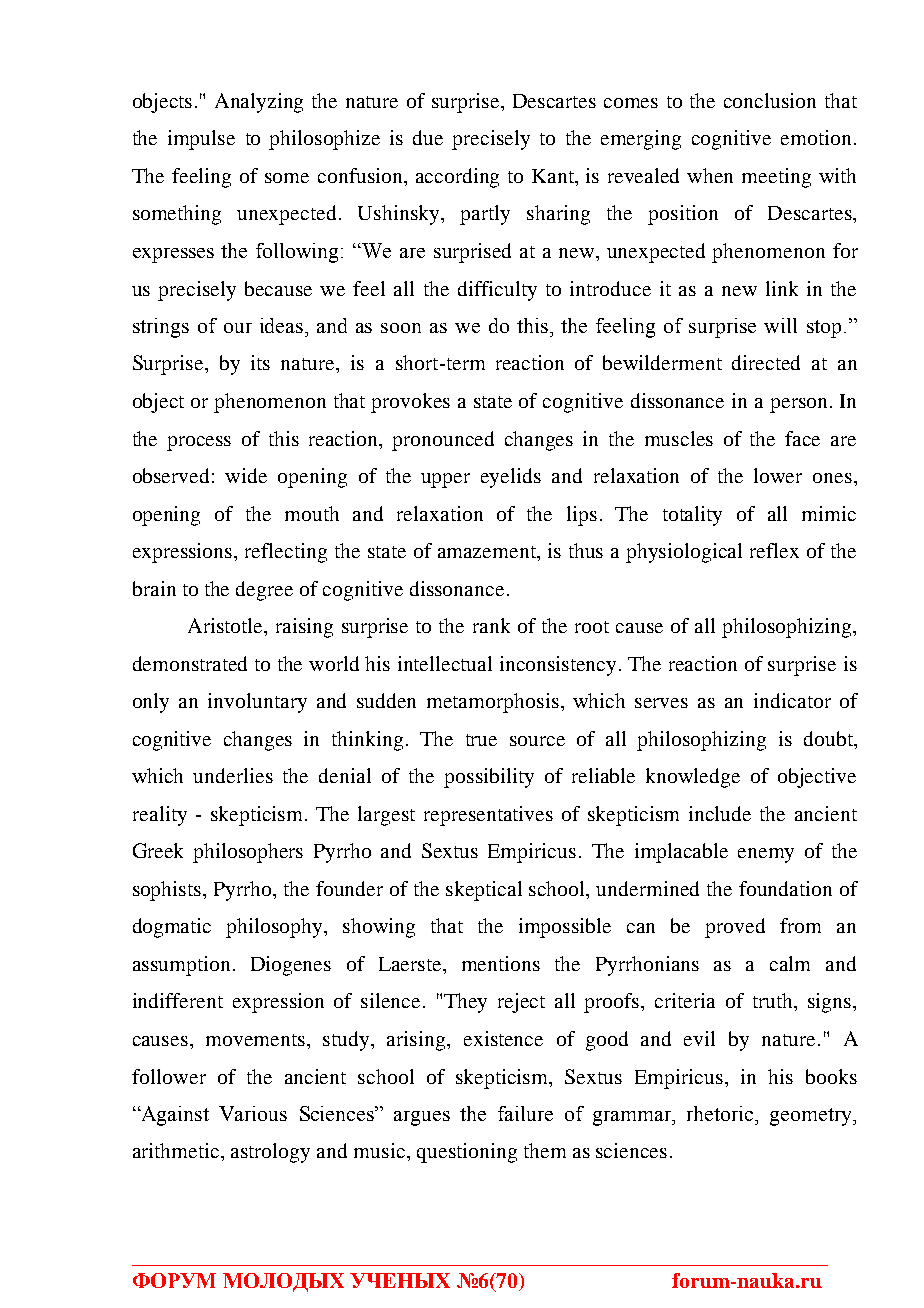 The height and width of the screenshot is (1308, 924). What do you see at coordinates (774, 550) in the screenshot?
I see `reflex` at bounding box center [774, 550].
